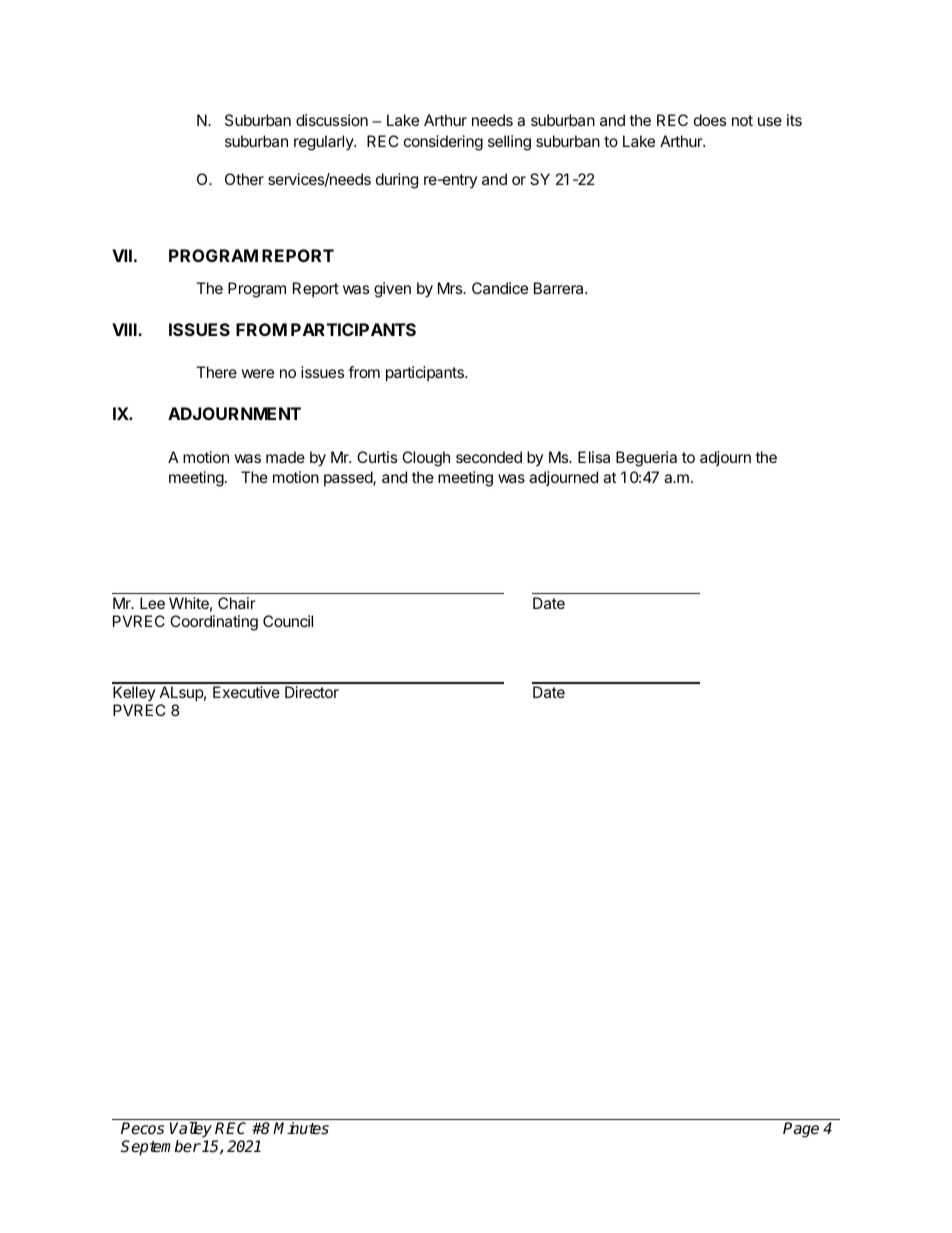  Describe the element at coordinates (301, 1128) in the image. I see `Minutes` at that location.
